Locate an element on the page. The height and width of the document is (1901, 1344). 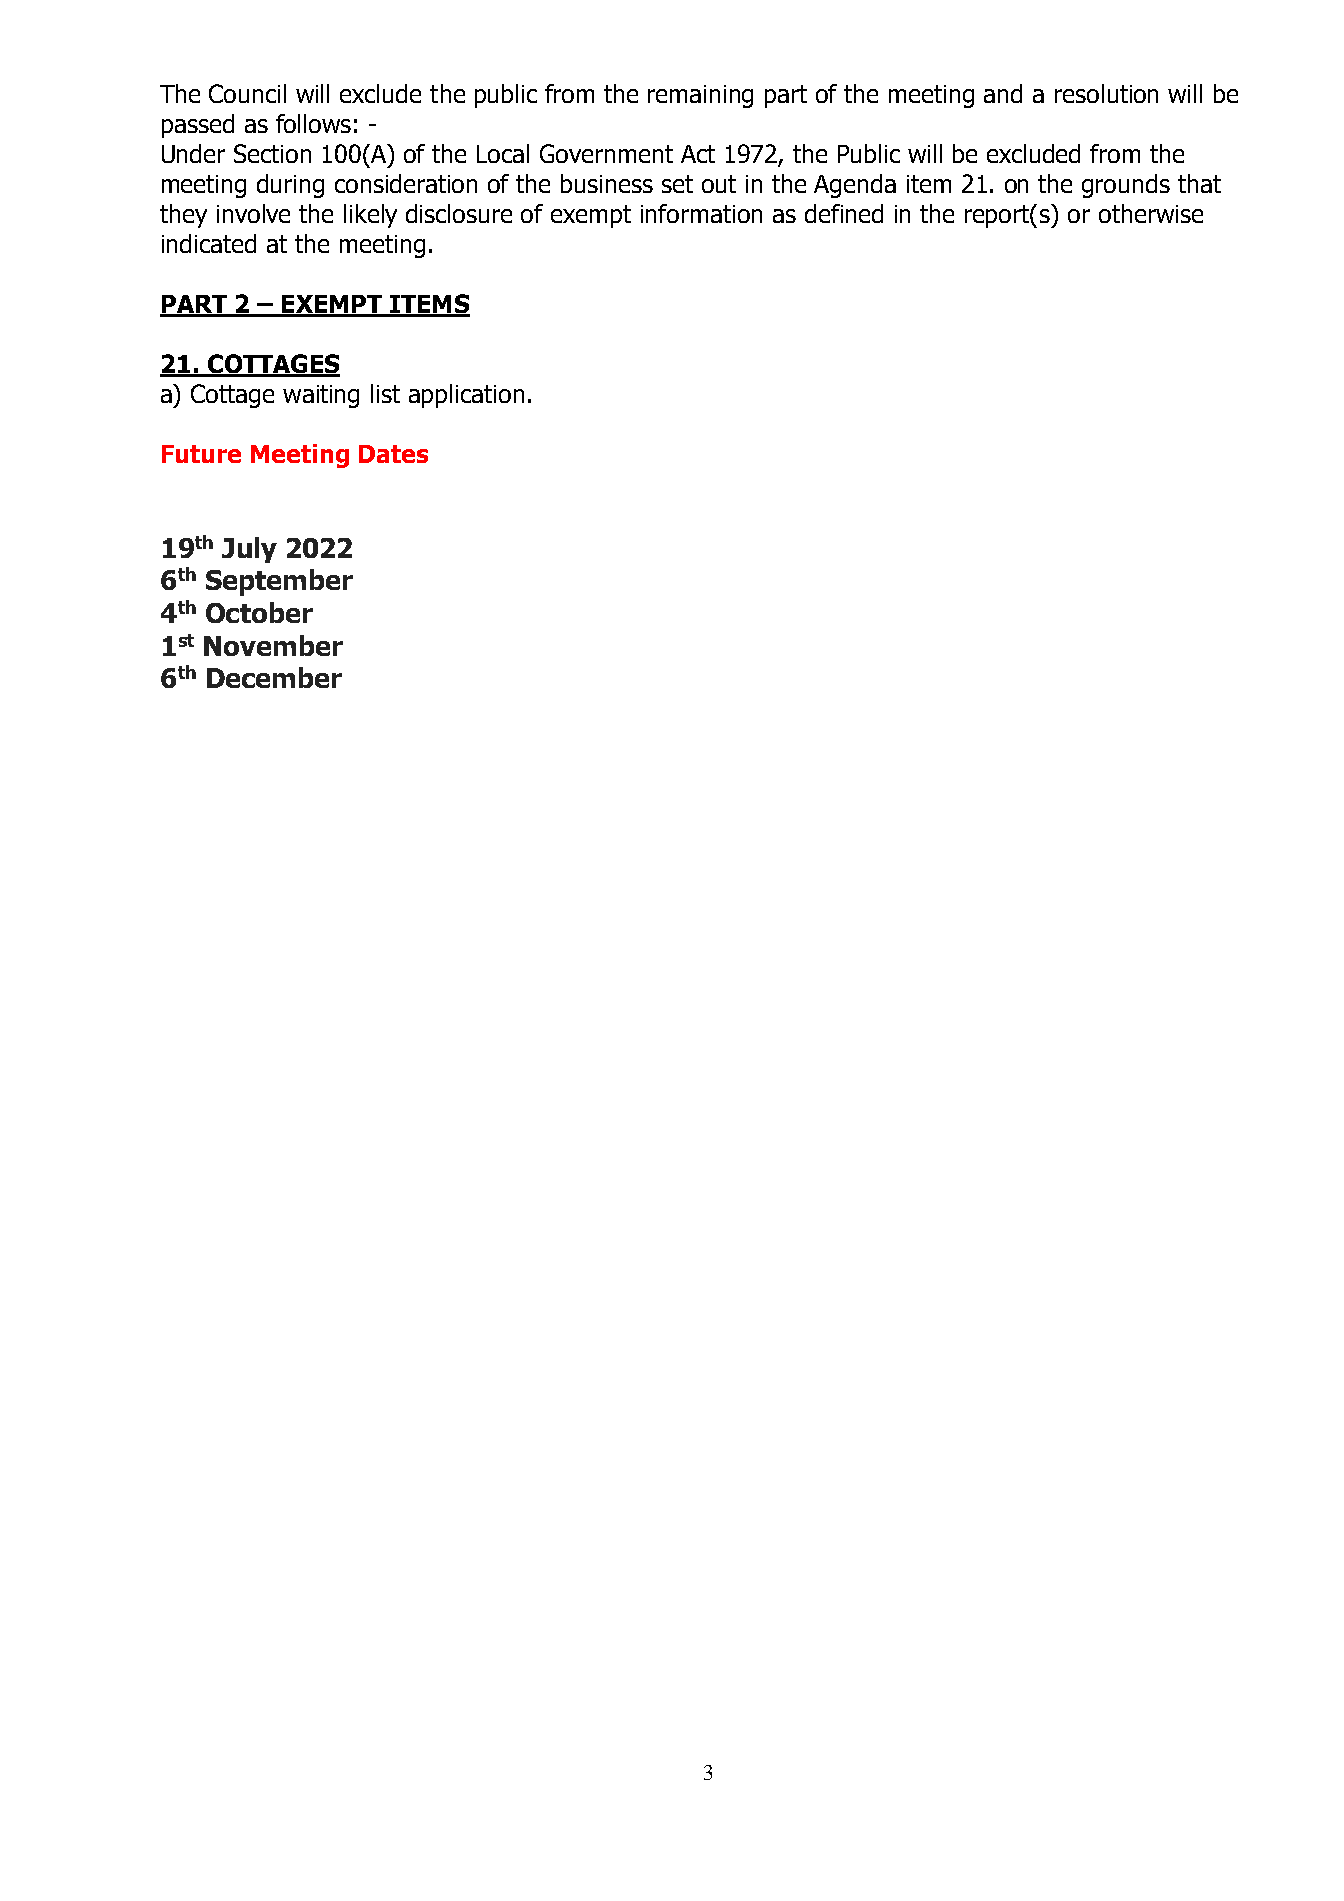
resolution is located at coordinates (1106, 93).
